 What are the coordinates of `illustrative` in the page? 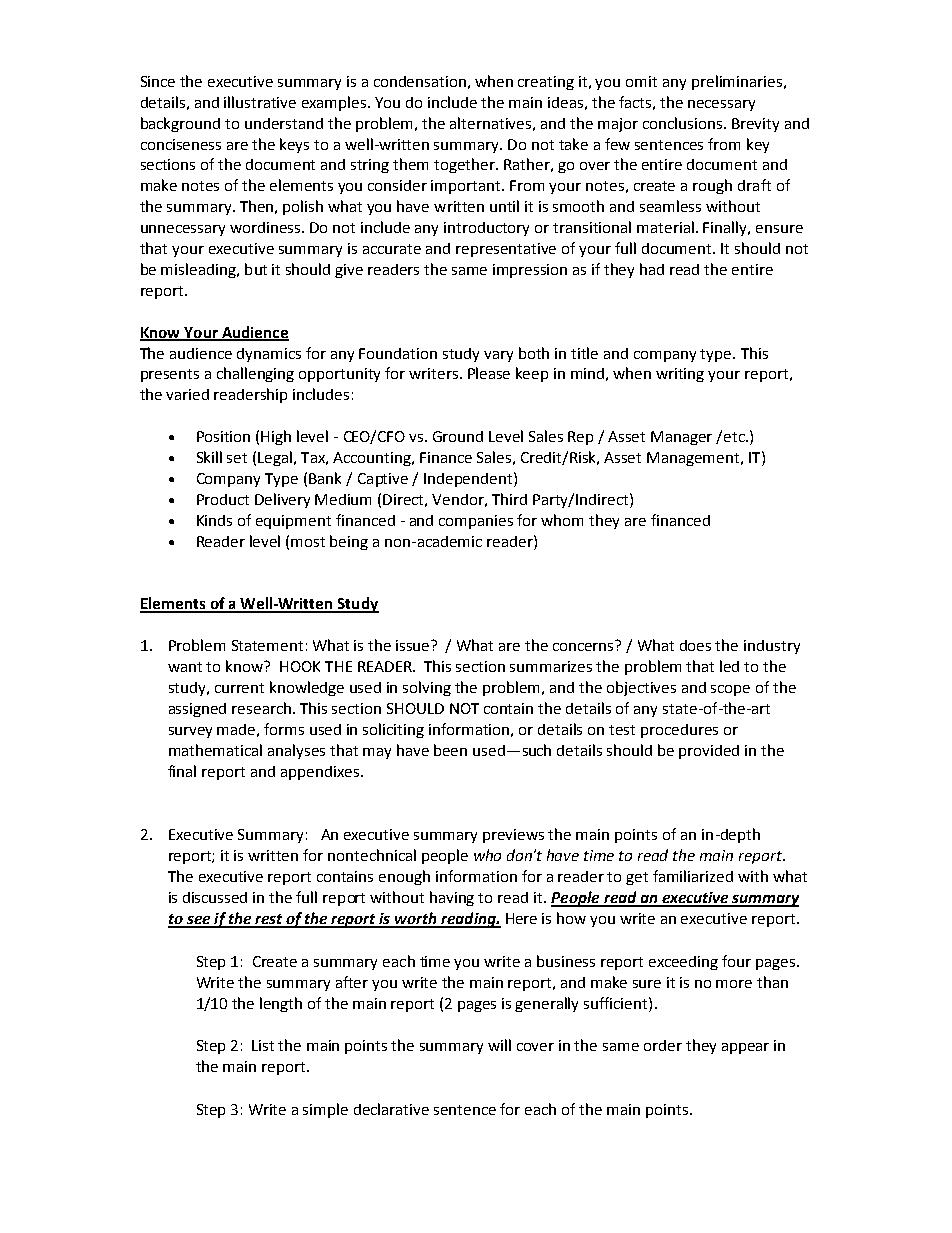 It's located at (260, 102).
